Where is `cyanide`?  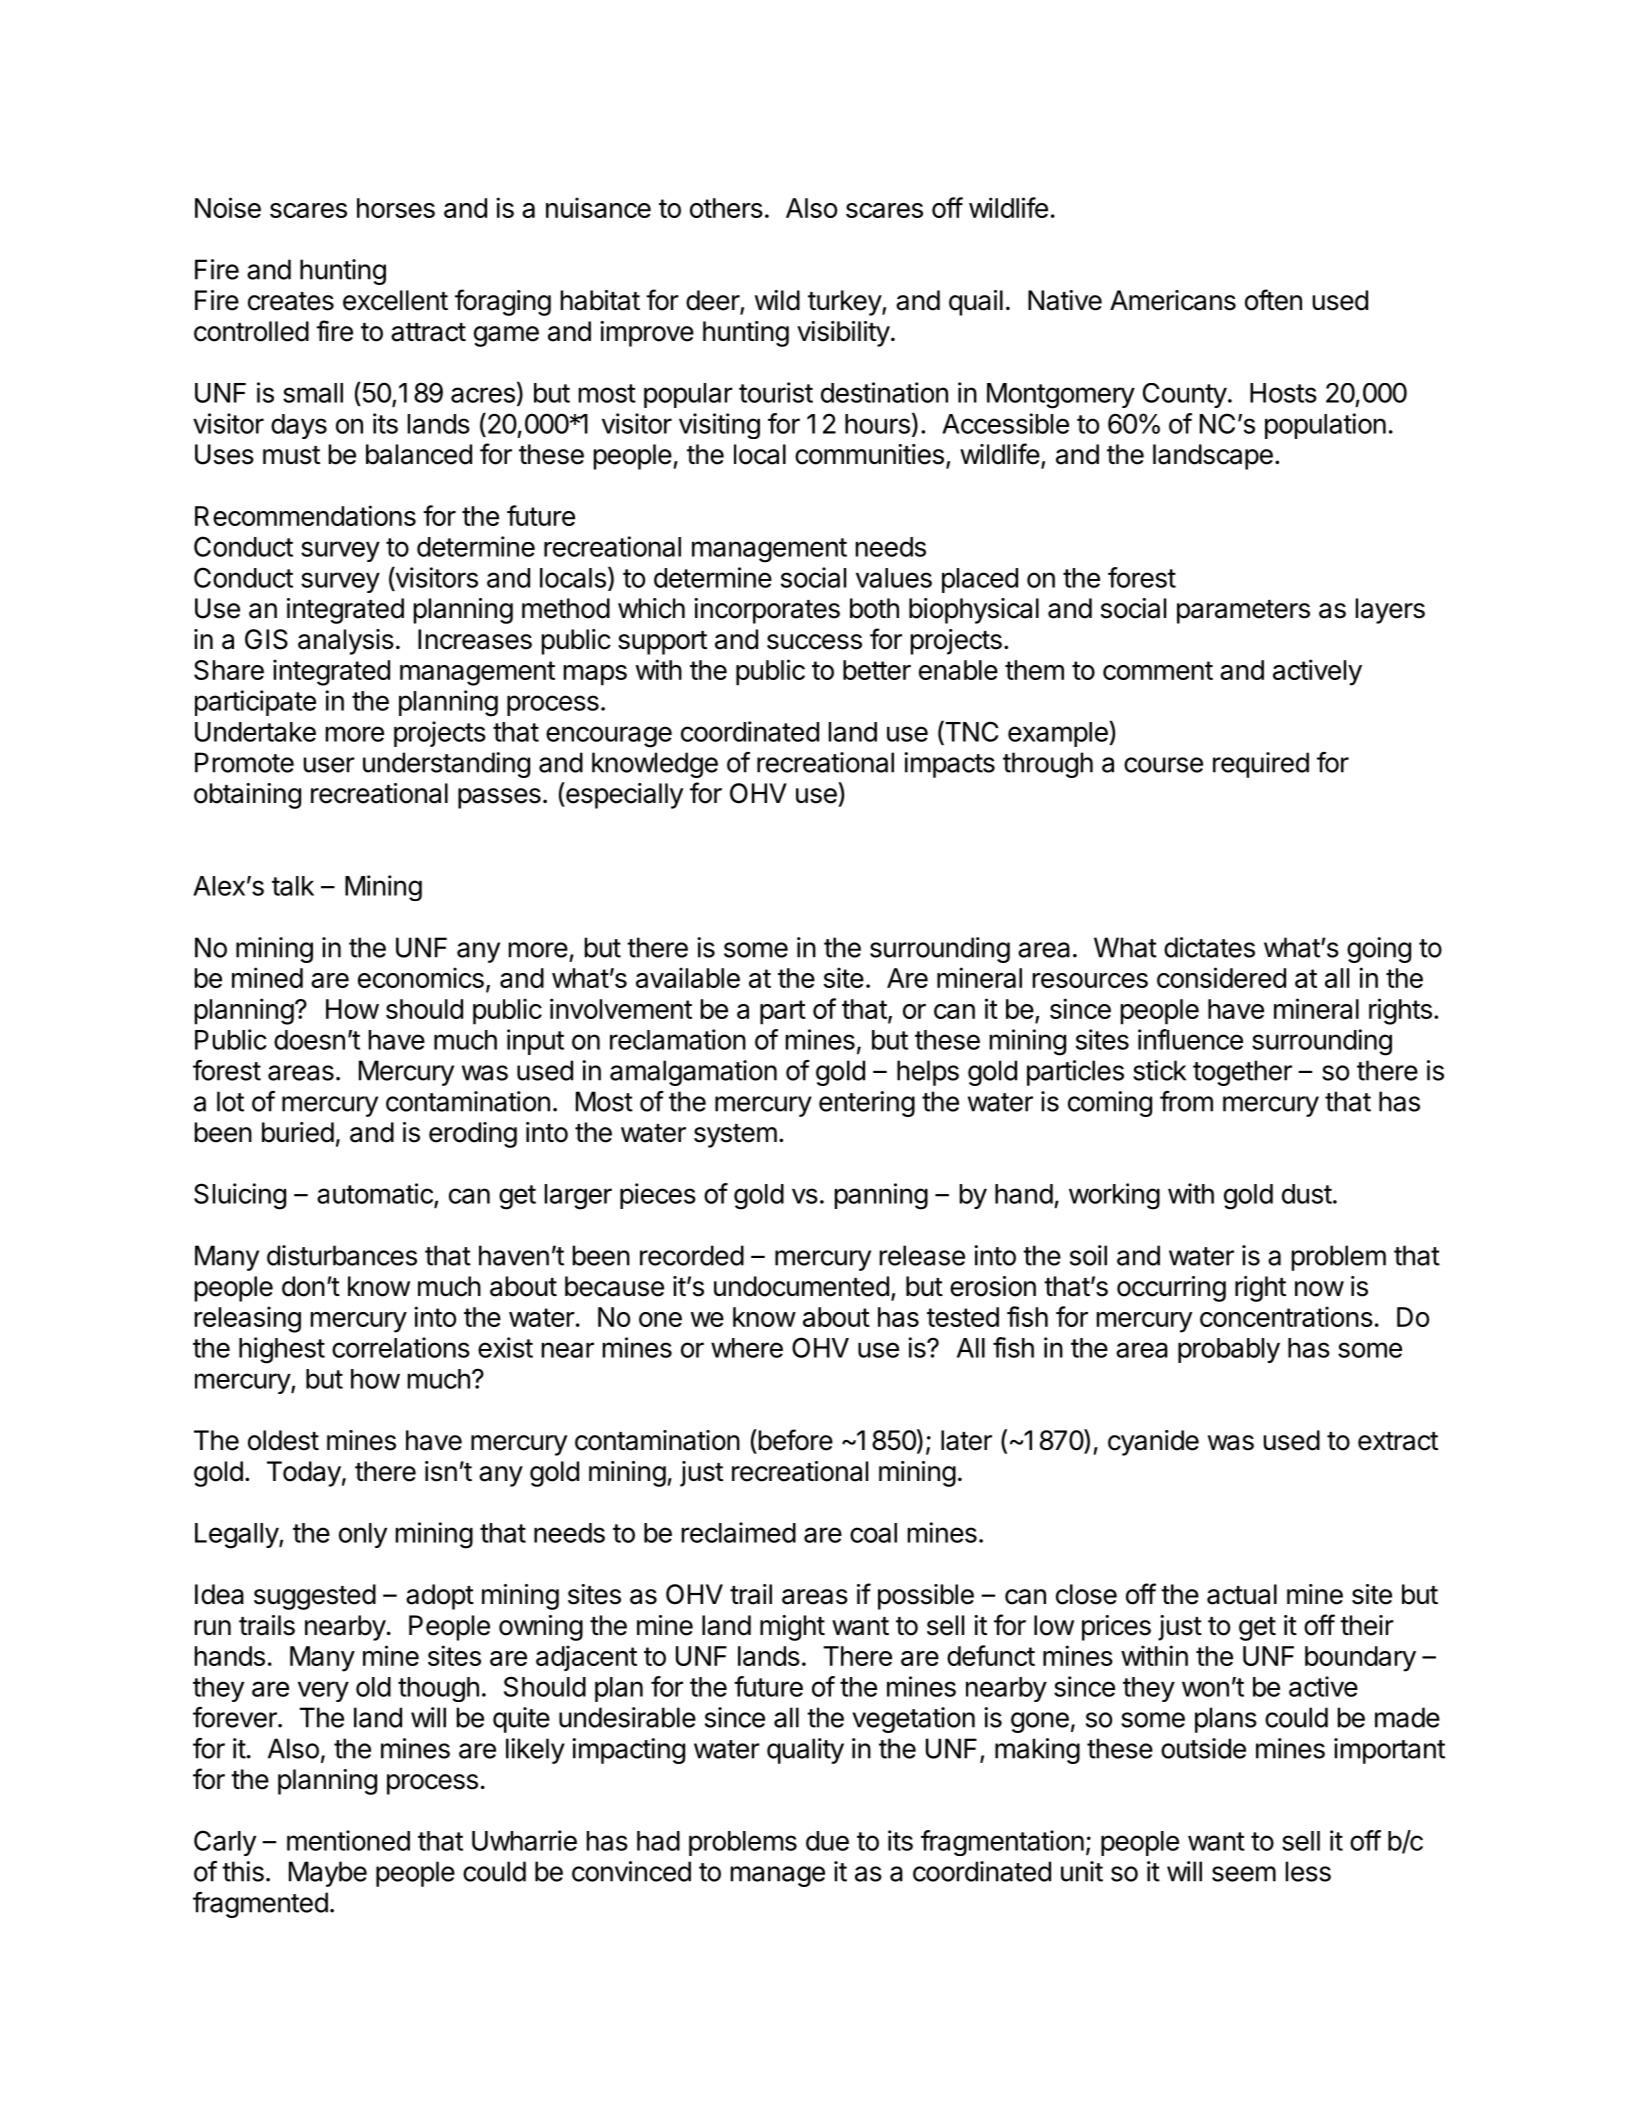
cyanide is located at coordinates (1153, 1443).
